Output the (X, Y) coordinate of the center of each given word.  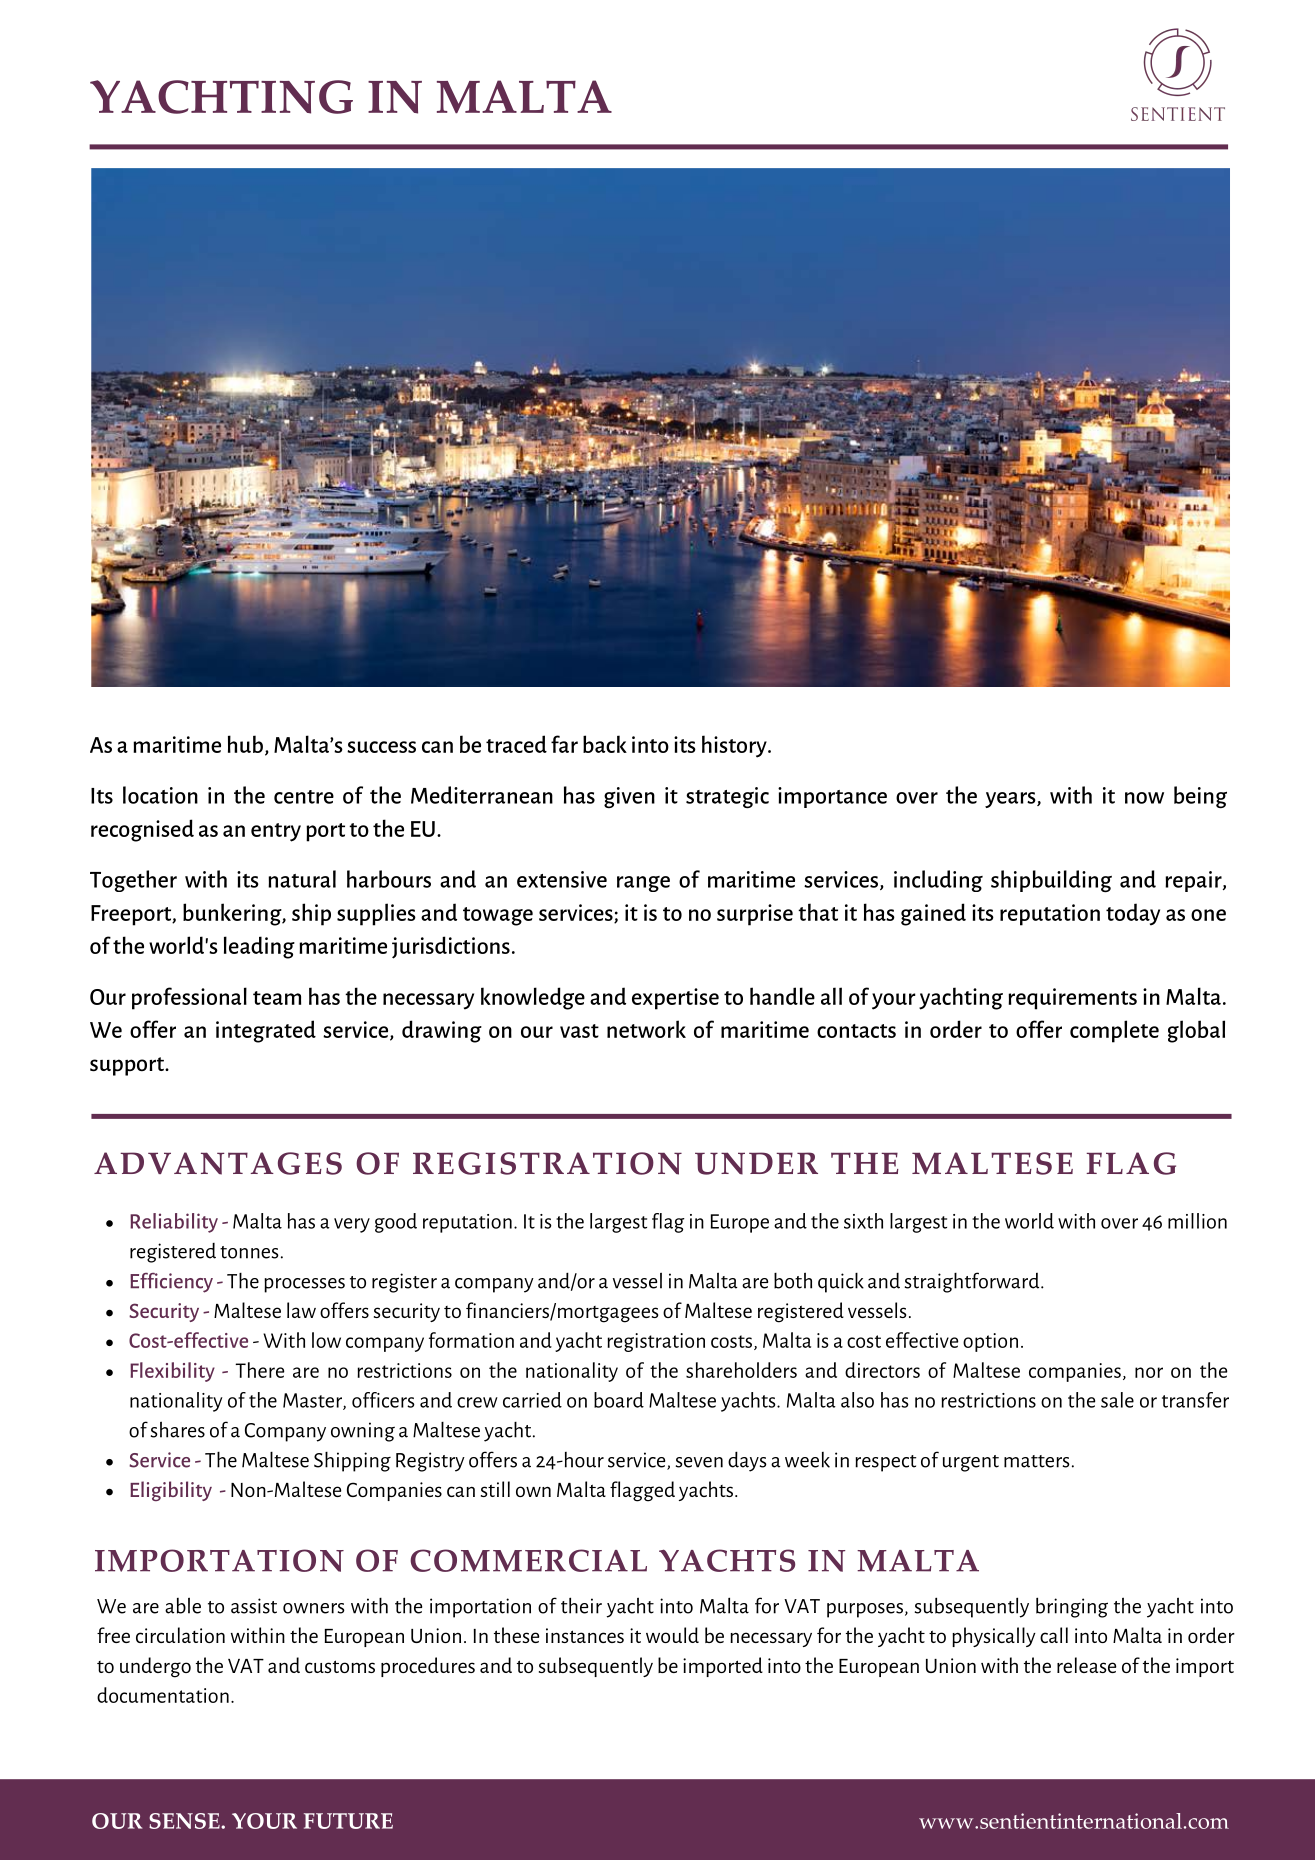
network (646, 1029)
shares (178, 1429)
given (629, 797)
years (1011, 800)
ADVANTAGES (218, 1163)
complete (1114, 1031)
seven (699, 1462)
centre (304, 797)
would (672, 1635)
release (1086, 1665)
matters (1037, 1461)
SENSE (185, 1821)
